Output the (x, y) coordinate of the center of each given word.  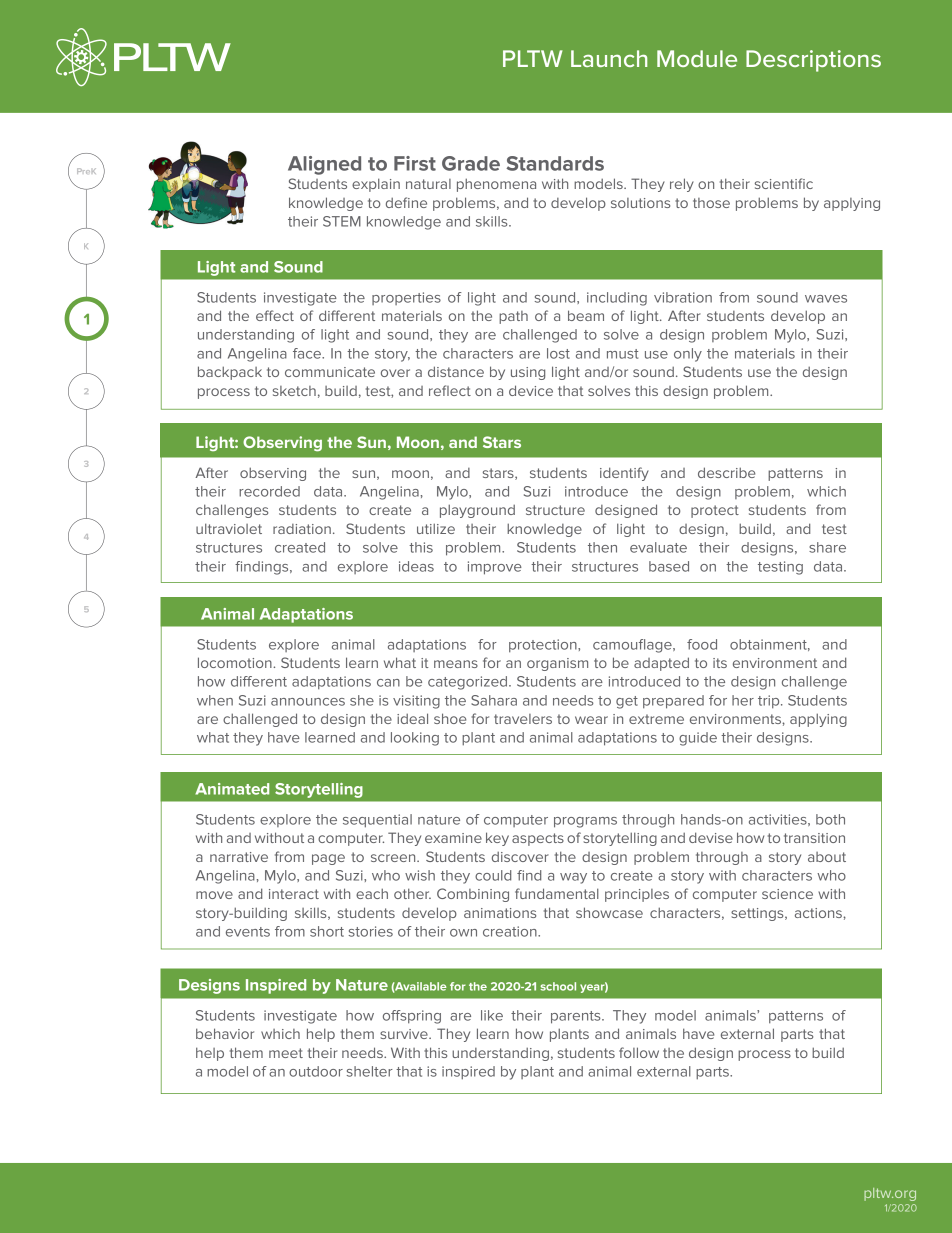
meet (286, 1053)
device (531, 390)
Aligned (324, 165)
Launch (609, 58)
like (492, 1015)
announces (308, 702)
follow (639, 1052)
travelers (523, 719)
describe (726, 472)
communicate (330, 372)
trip (770, 702)
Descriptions (813, 61)
